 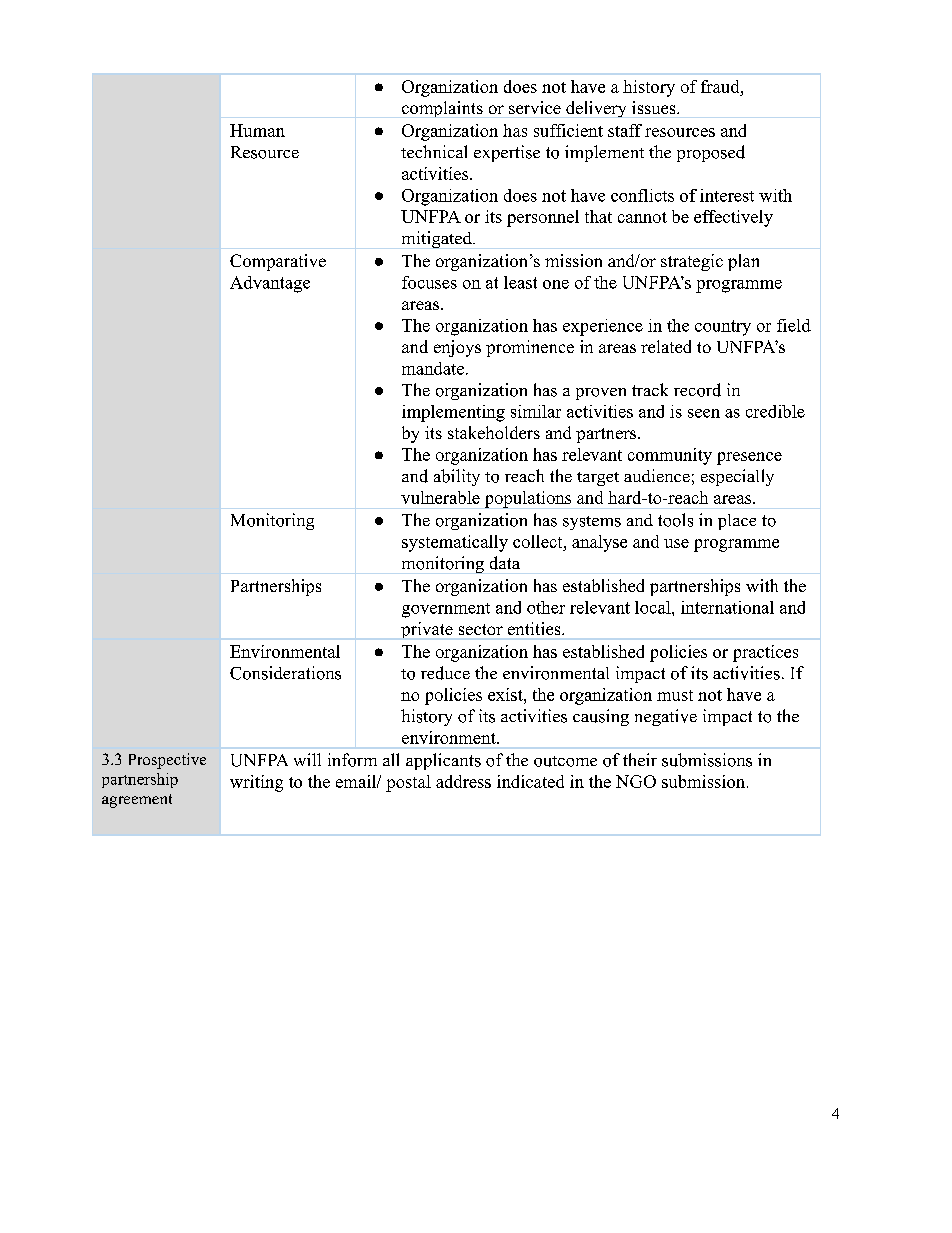 I want to click on complaints, so click(x=442, y=109).
